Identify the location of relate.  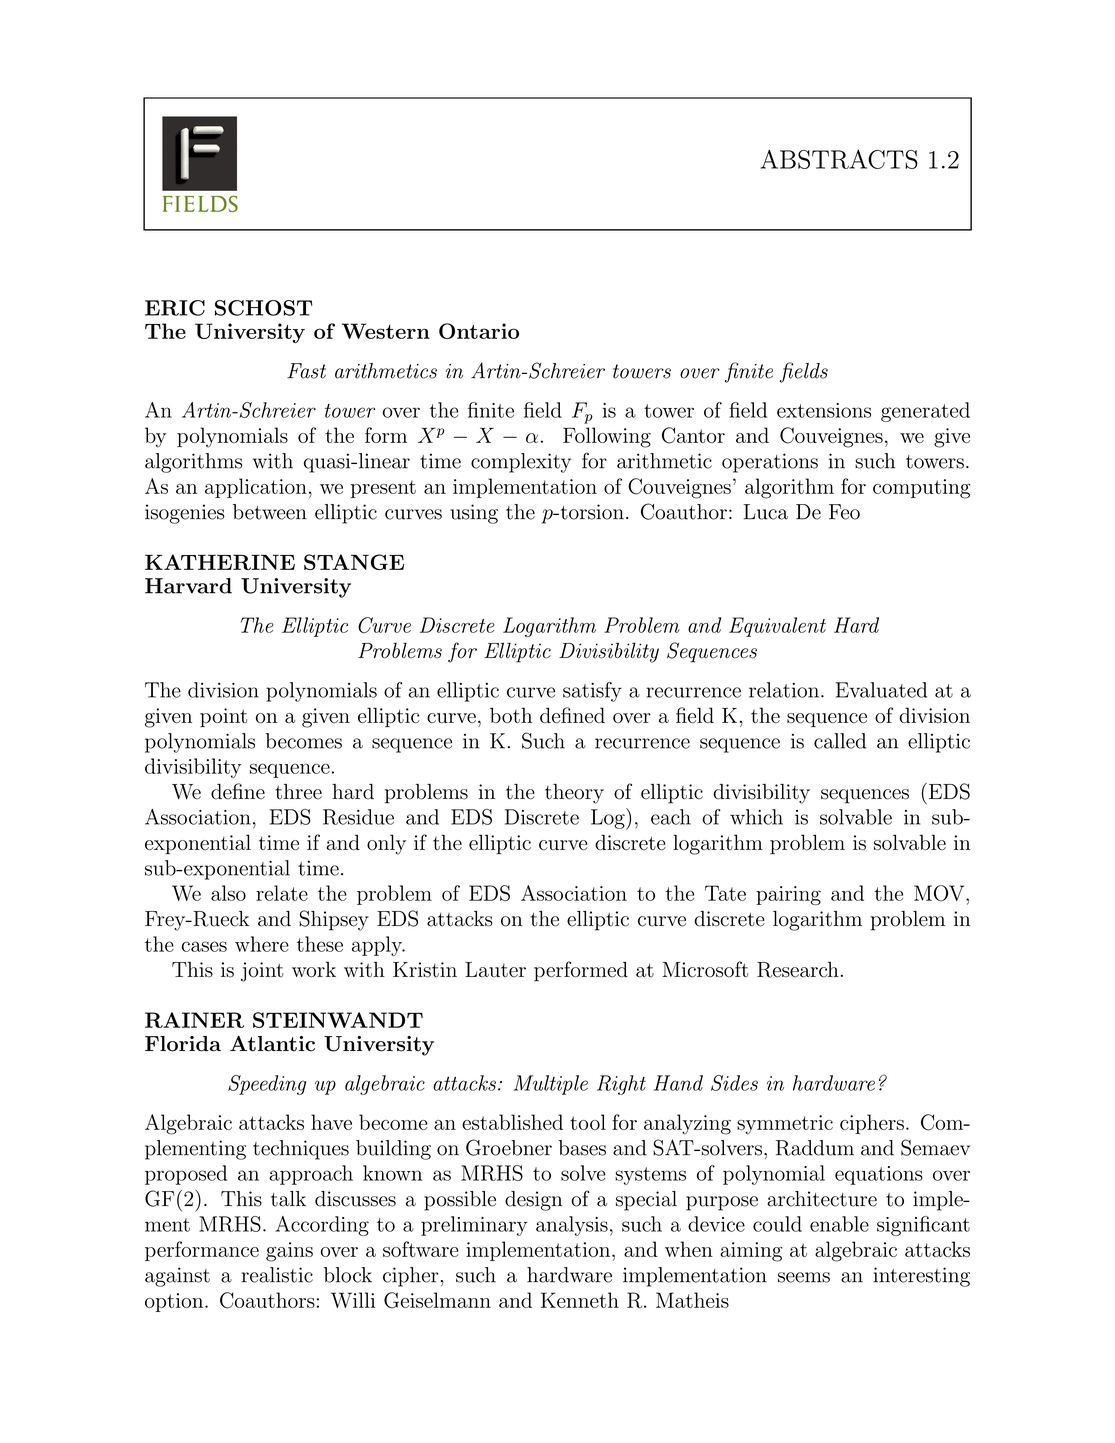
(282, 893).
